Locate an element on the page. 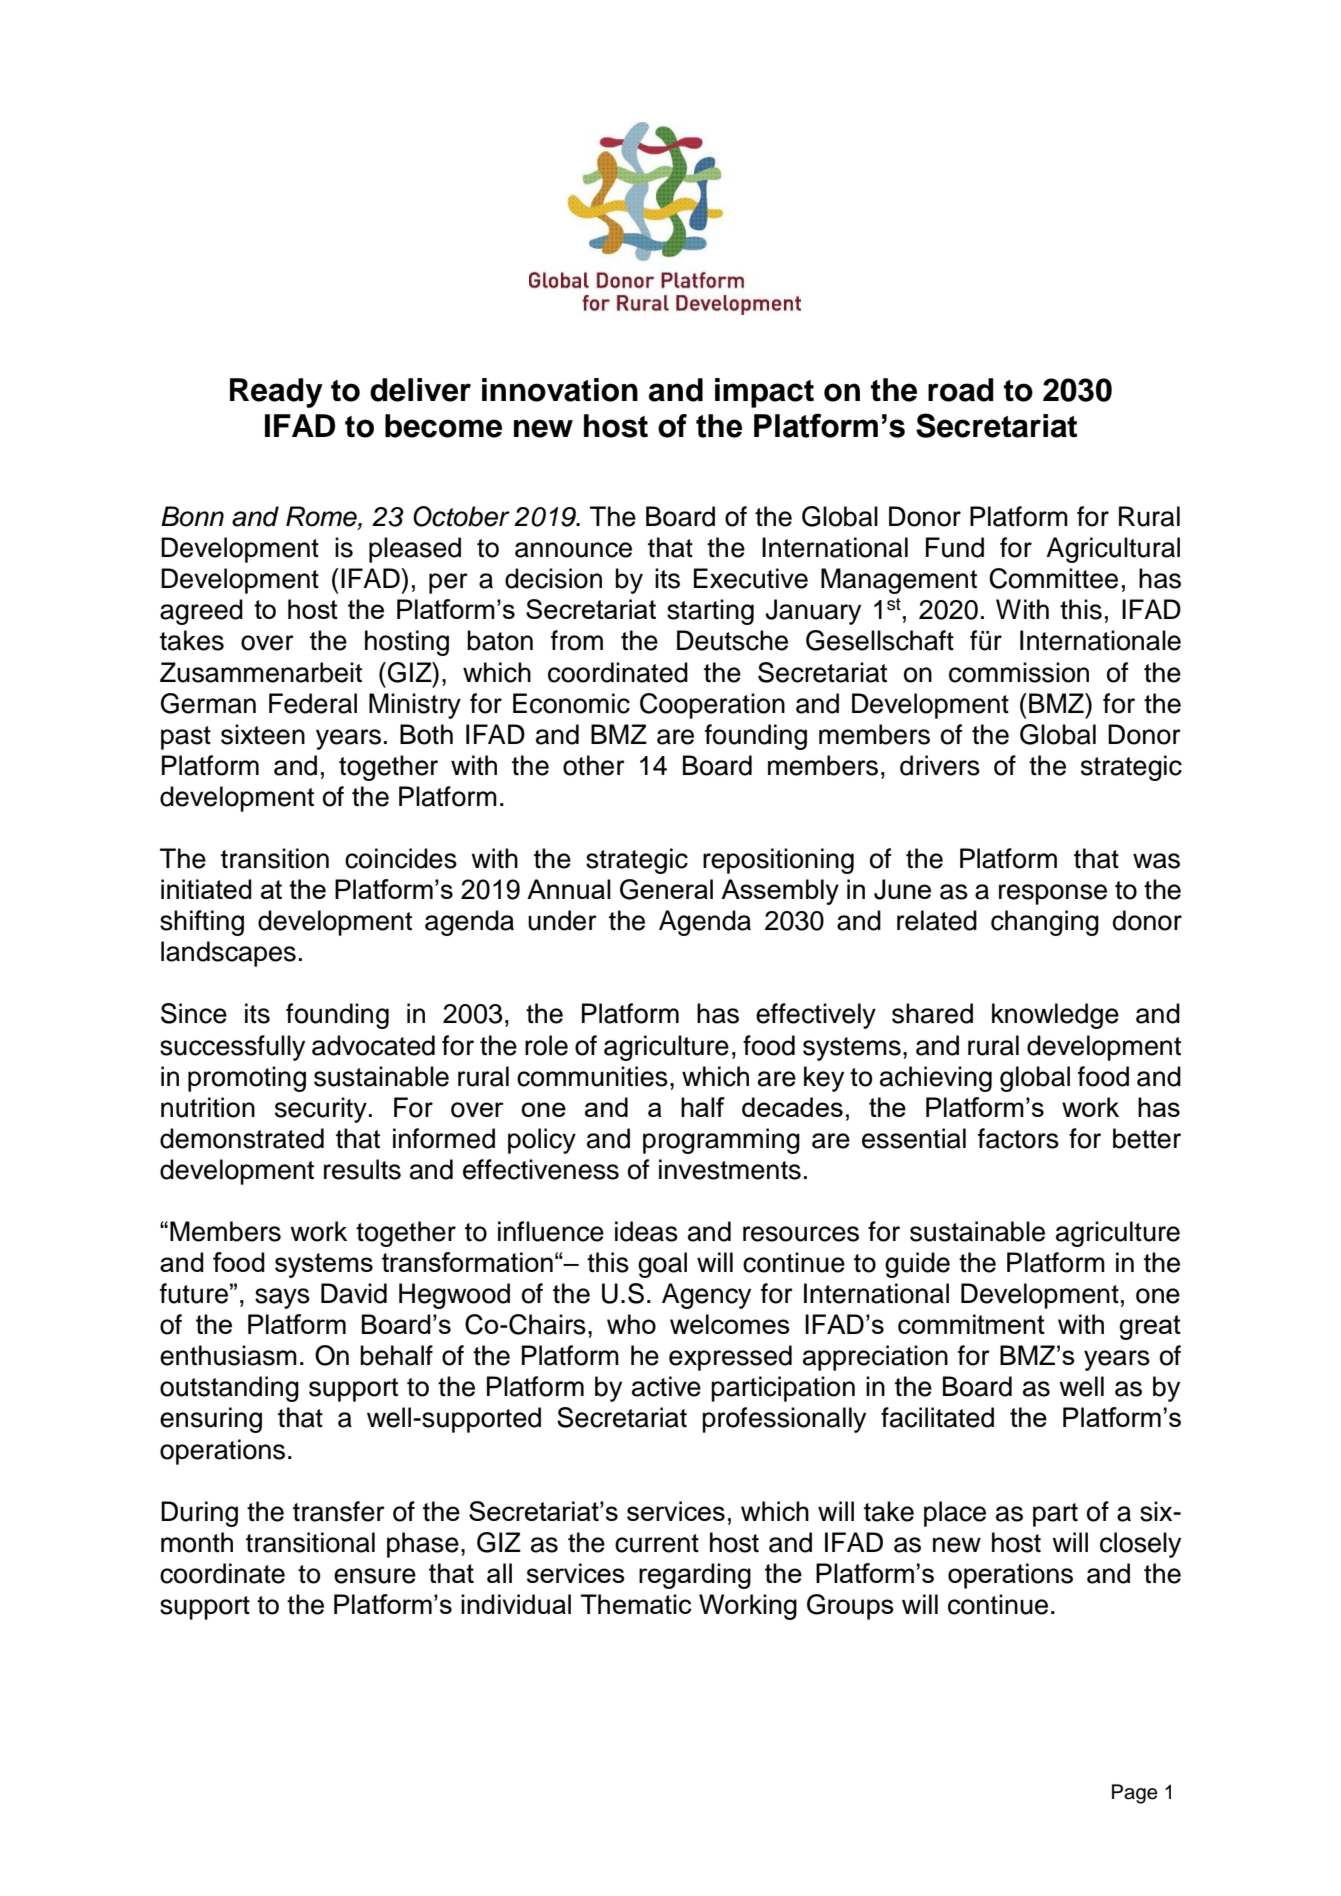 The width and height of the image is (1341, 1896). impact is located at coordinates (764, 393).
